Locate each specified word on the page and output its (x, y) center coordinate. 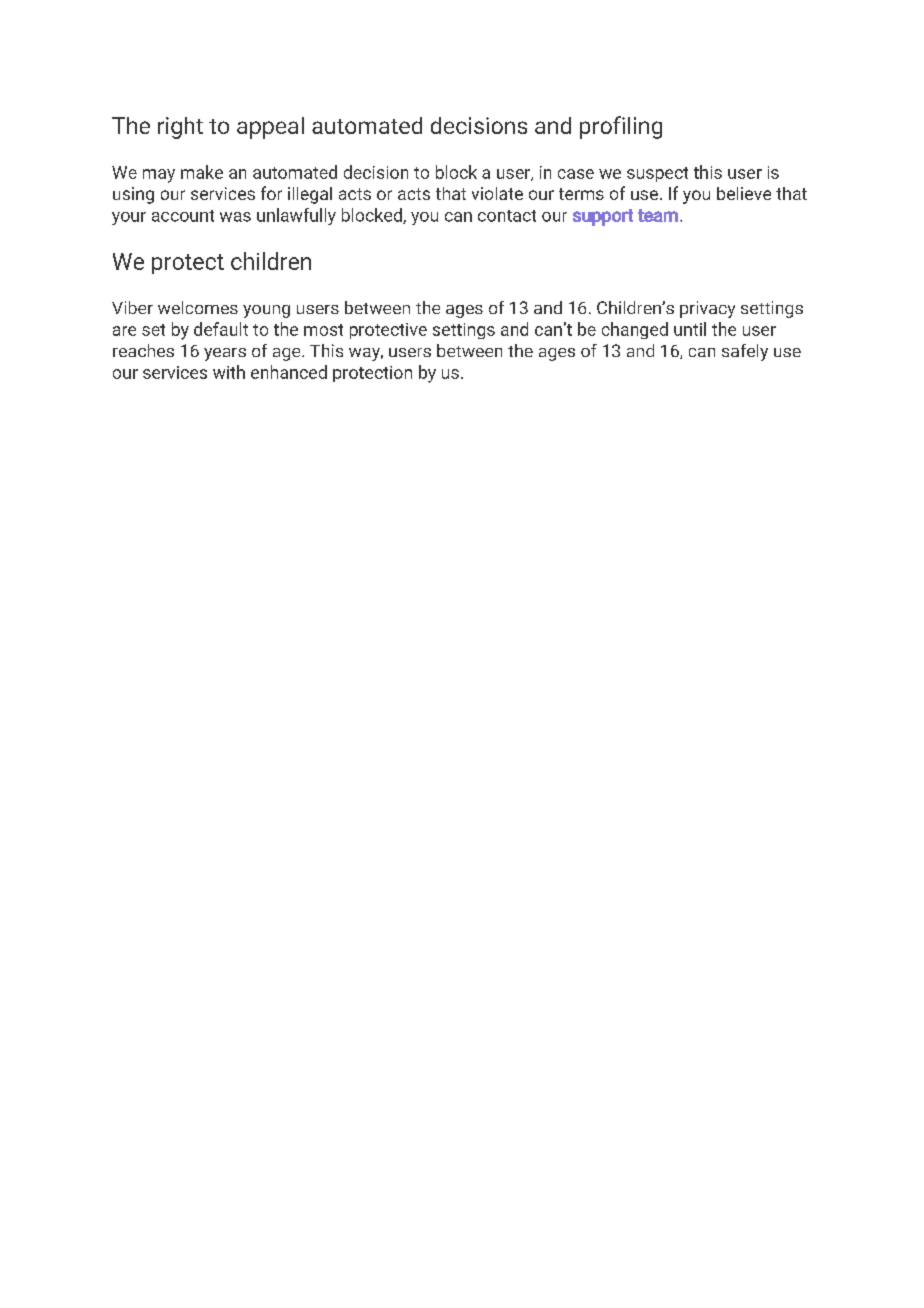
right (180, 128)
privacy (707, 309)
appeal (270, 128)
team (658, 215)
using (133, 195)
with (229, 372)
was (235, 217)
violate (497, 193)
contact (507, 216)
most (323, 330)
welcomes (198, 307)
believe (744, 193)
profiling (621, 127)
